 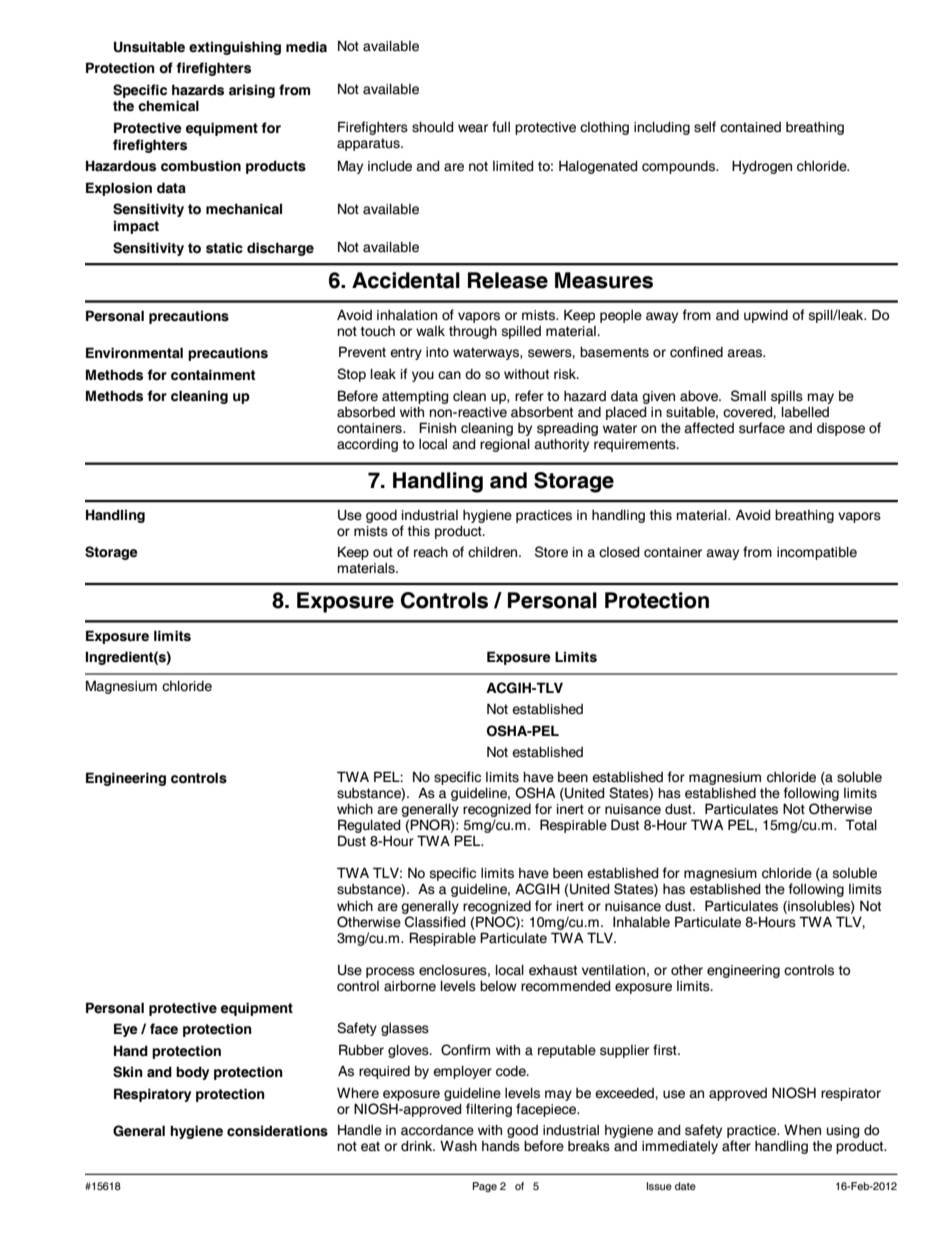 What do you see at coordinates (736, 1146) in the screenshot?
I see `after` at bounding box center [736, 1146].
